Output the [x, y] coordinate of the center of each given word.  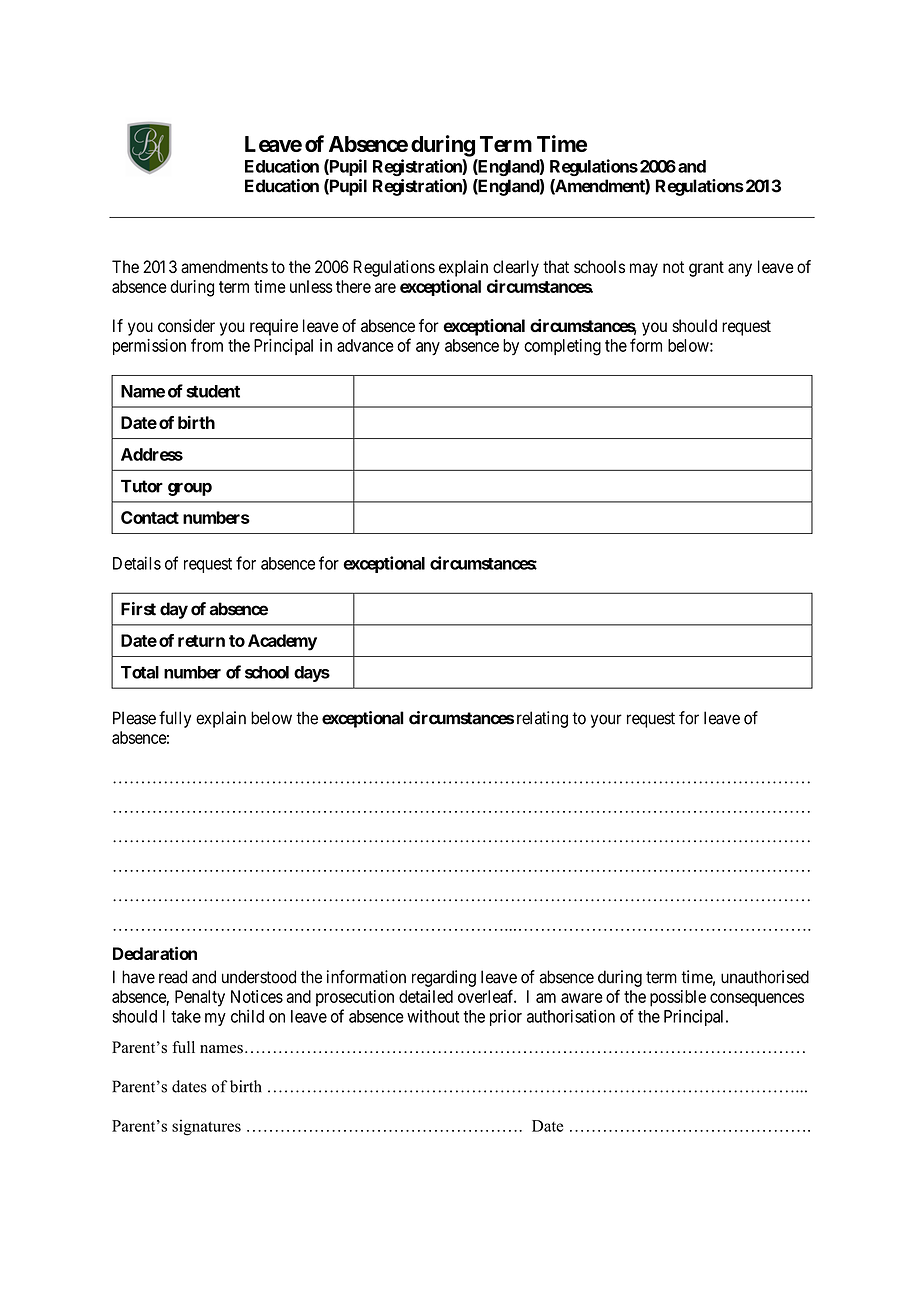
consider [186, 326]
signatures [206, 1127]
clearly [516, 268]
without [433, 1016]
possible [678, 998]
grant [706, 269]
